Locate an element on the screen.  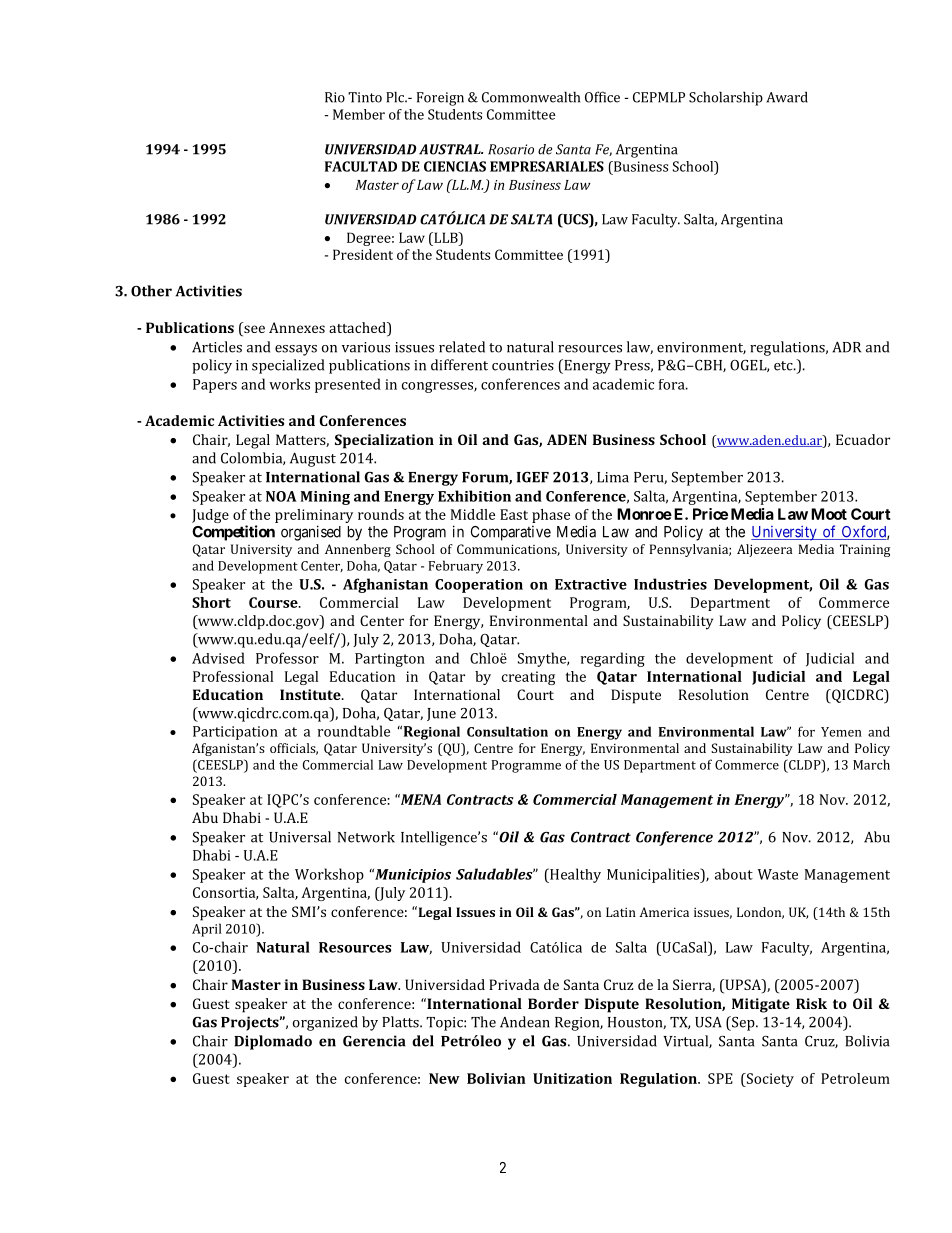
Society is located at coordinates (769, 1080).
